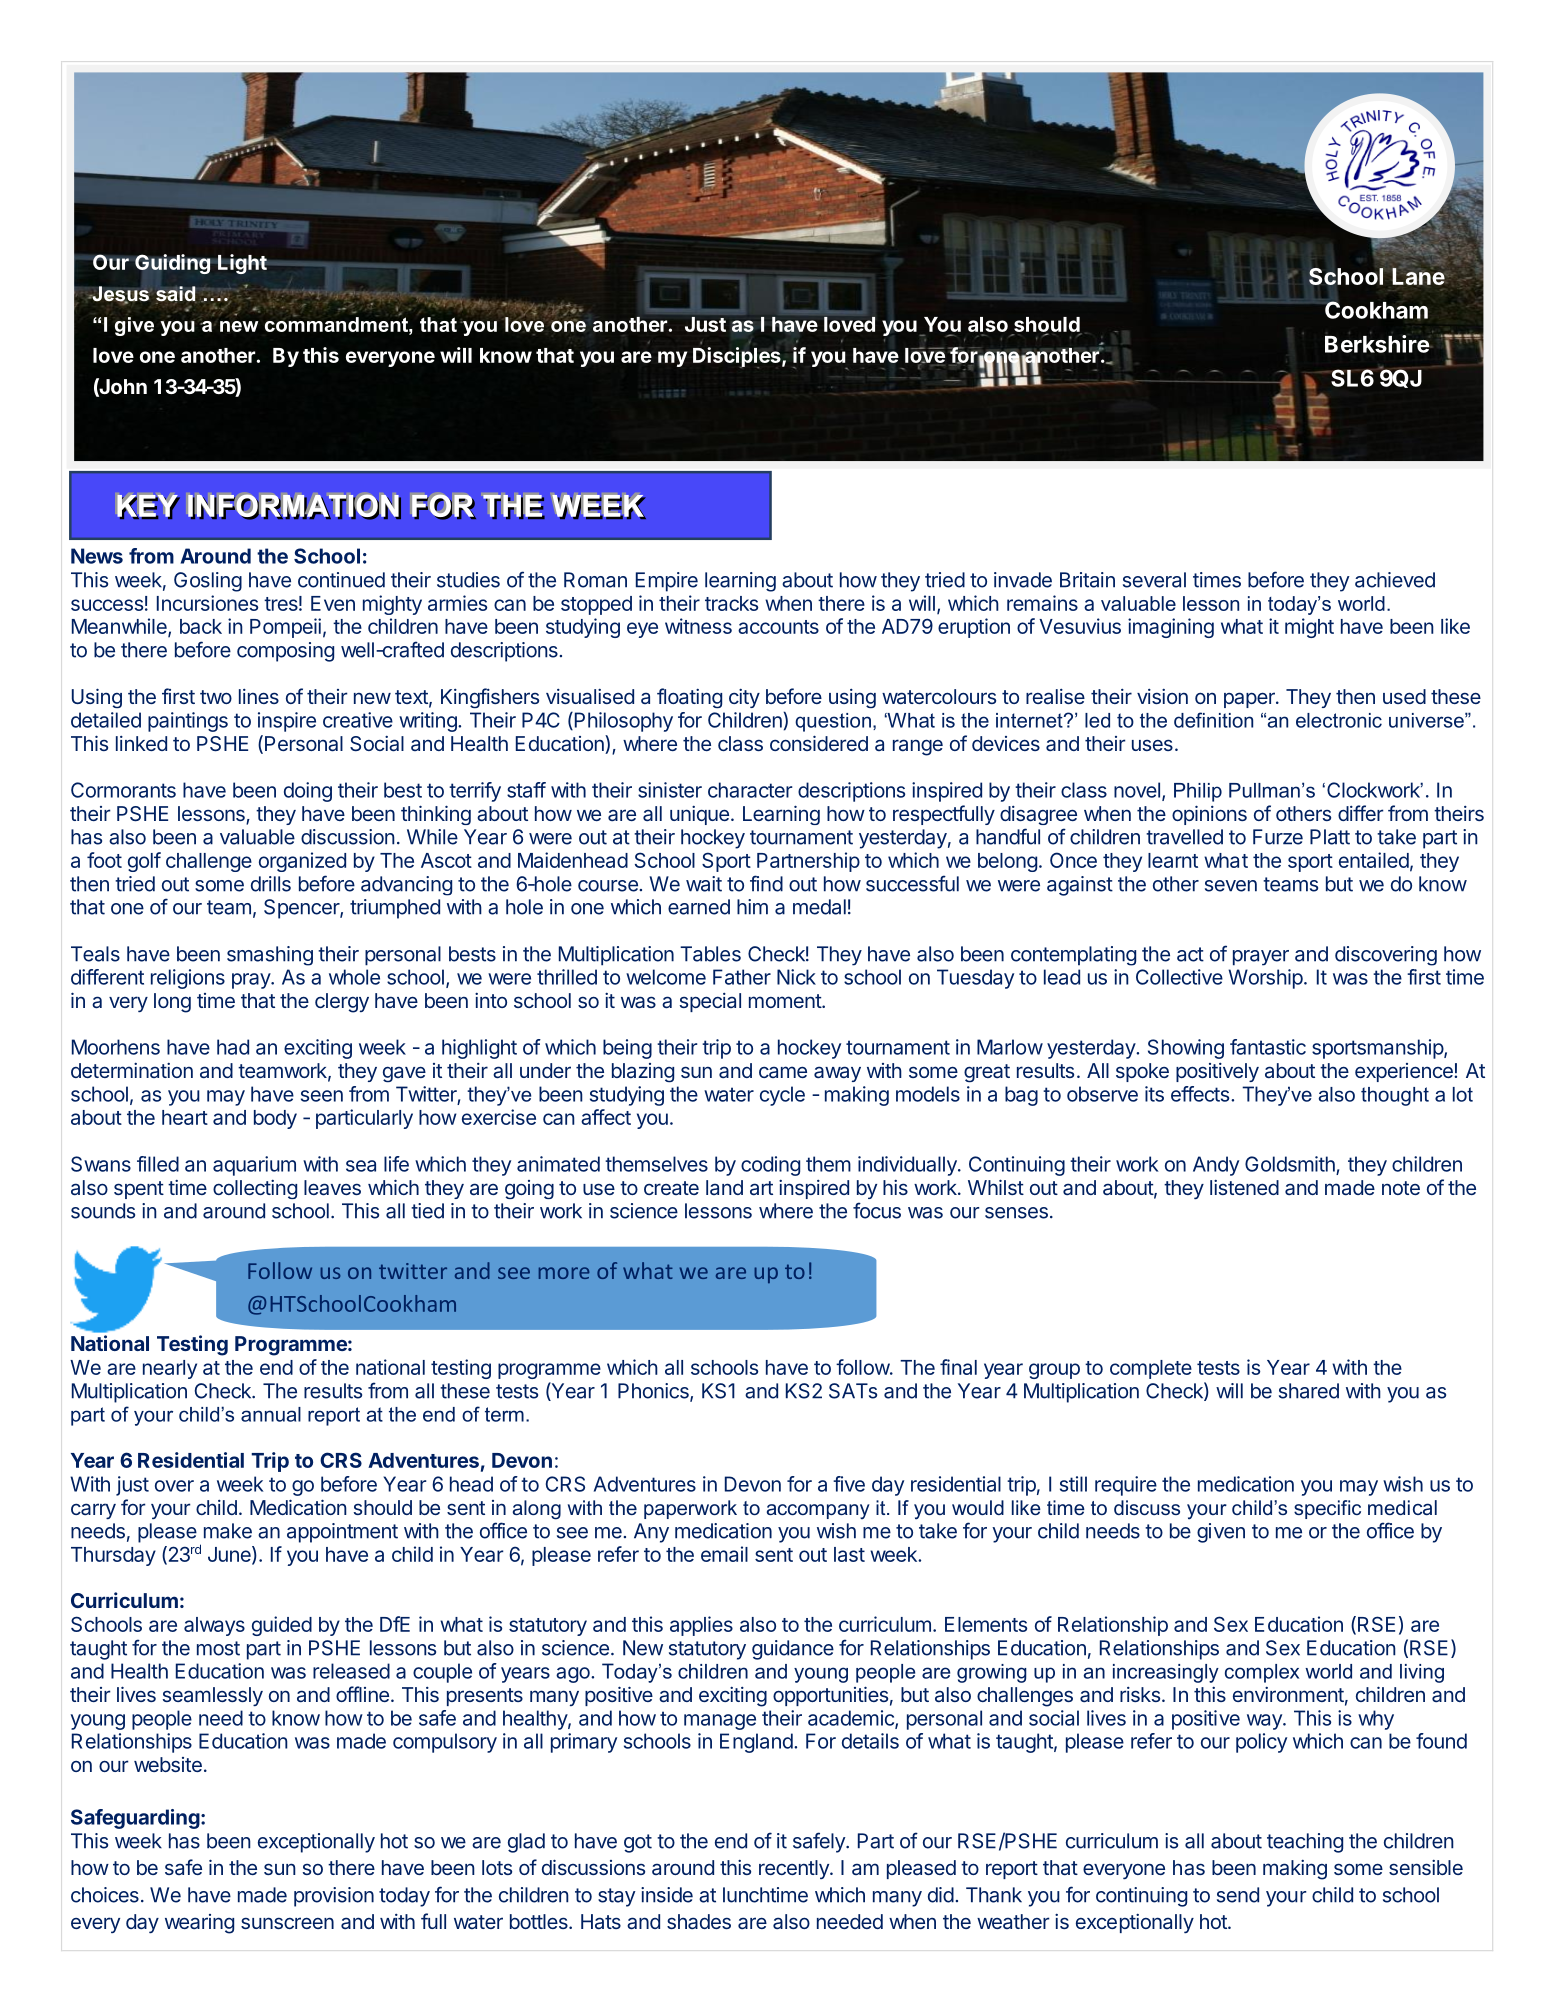 Image resolution: width=1554 pixels, height=2012 pixels. Describe the element at coordinates (176, 295) in the document. I see `said` at that location.
